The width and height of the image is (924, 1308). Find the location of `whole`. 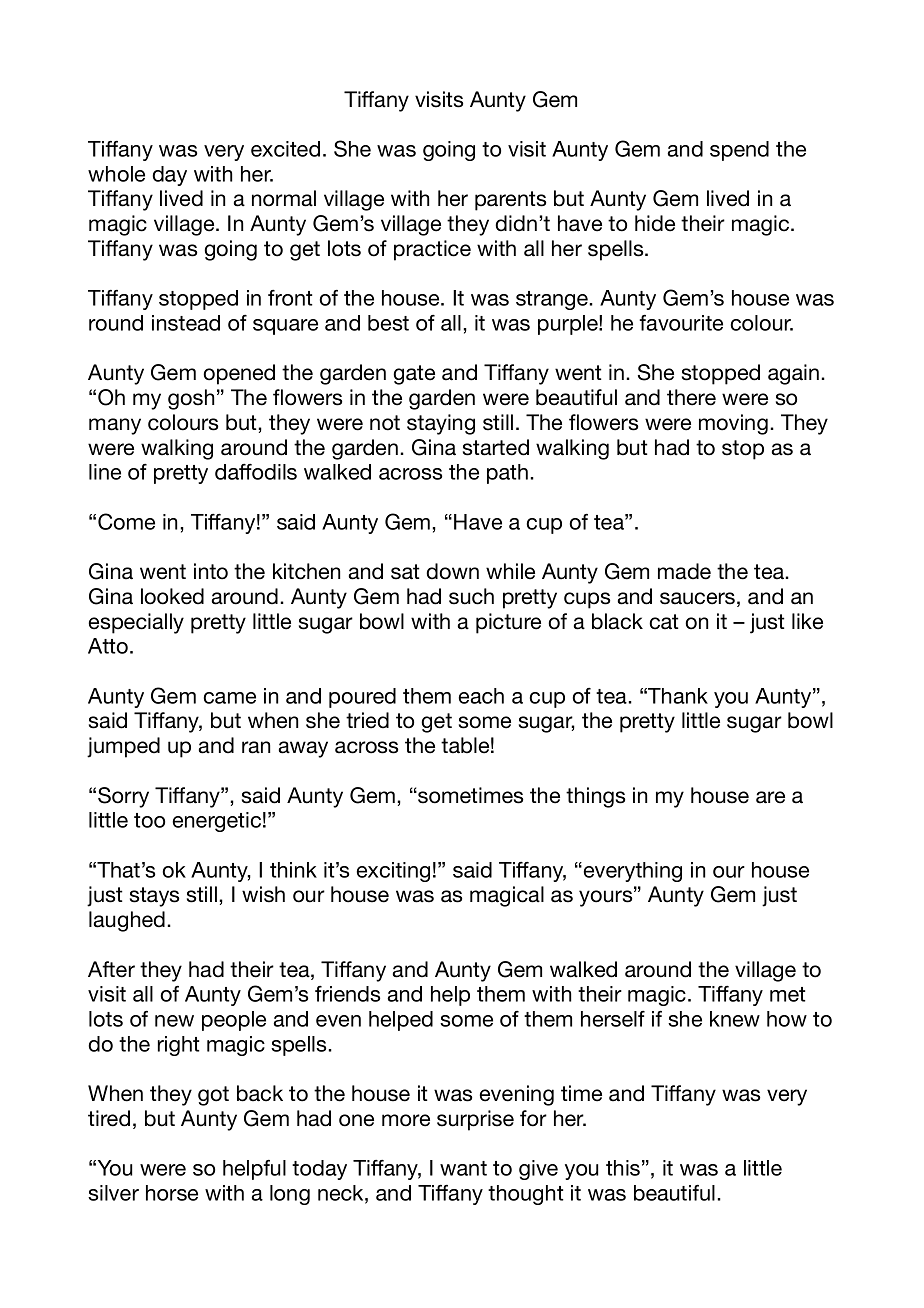

whole is located at coordinates (116, 174).
